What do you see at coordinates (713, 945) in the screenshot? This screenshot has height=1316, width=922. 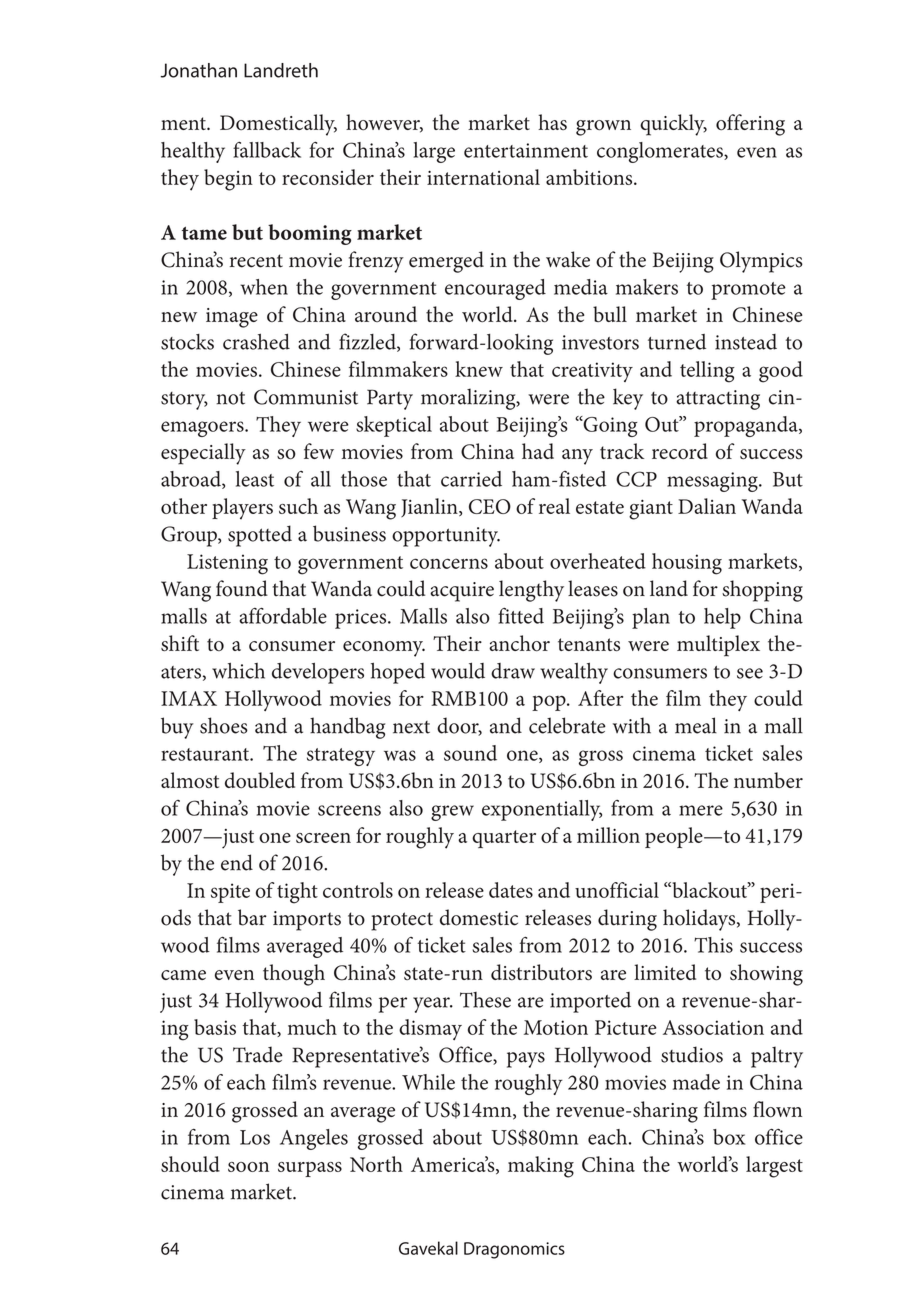 I see `This` at bounding box center [713, 945].
